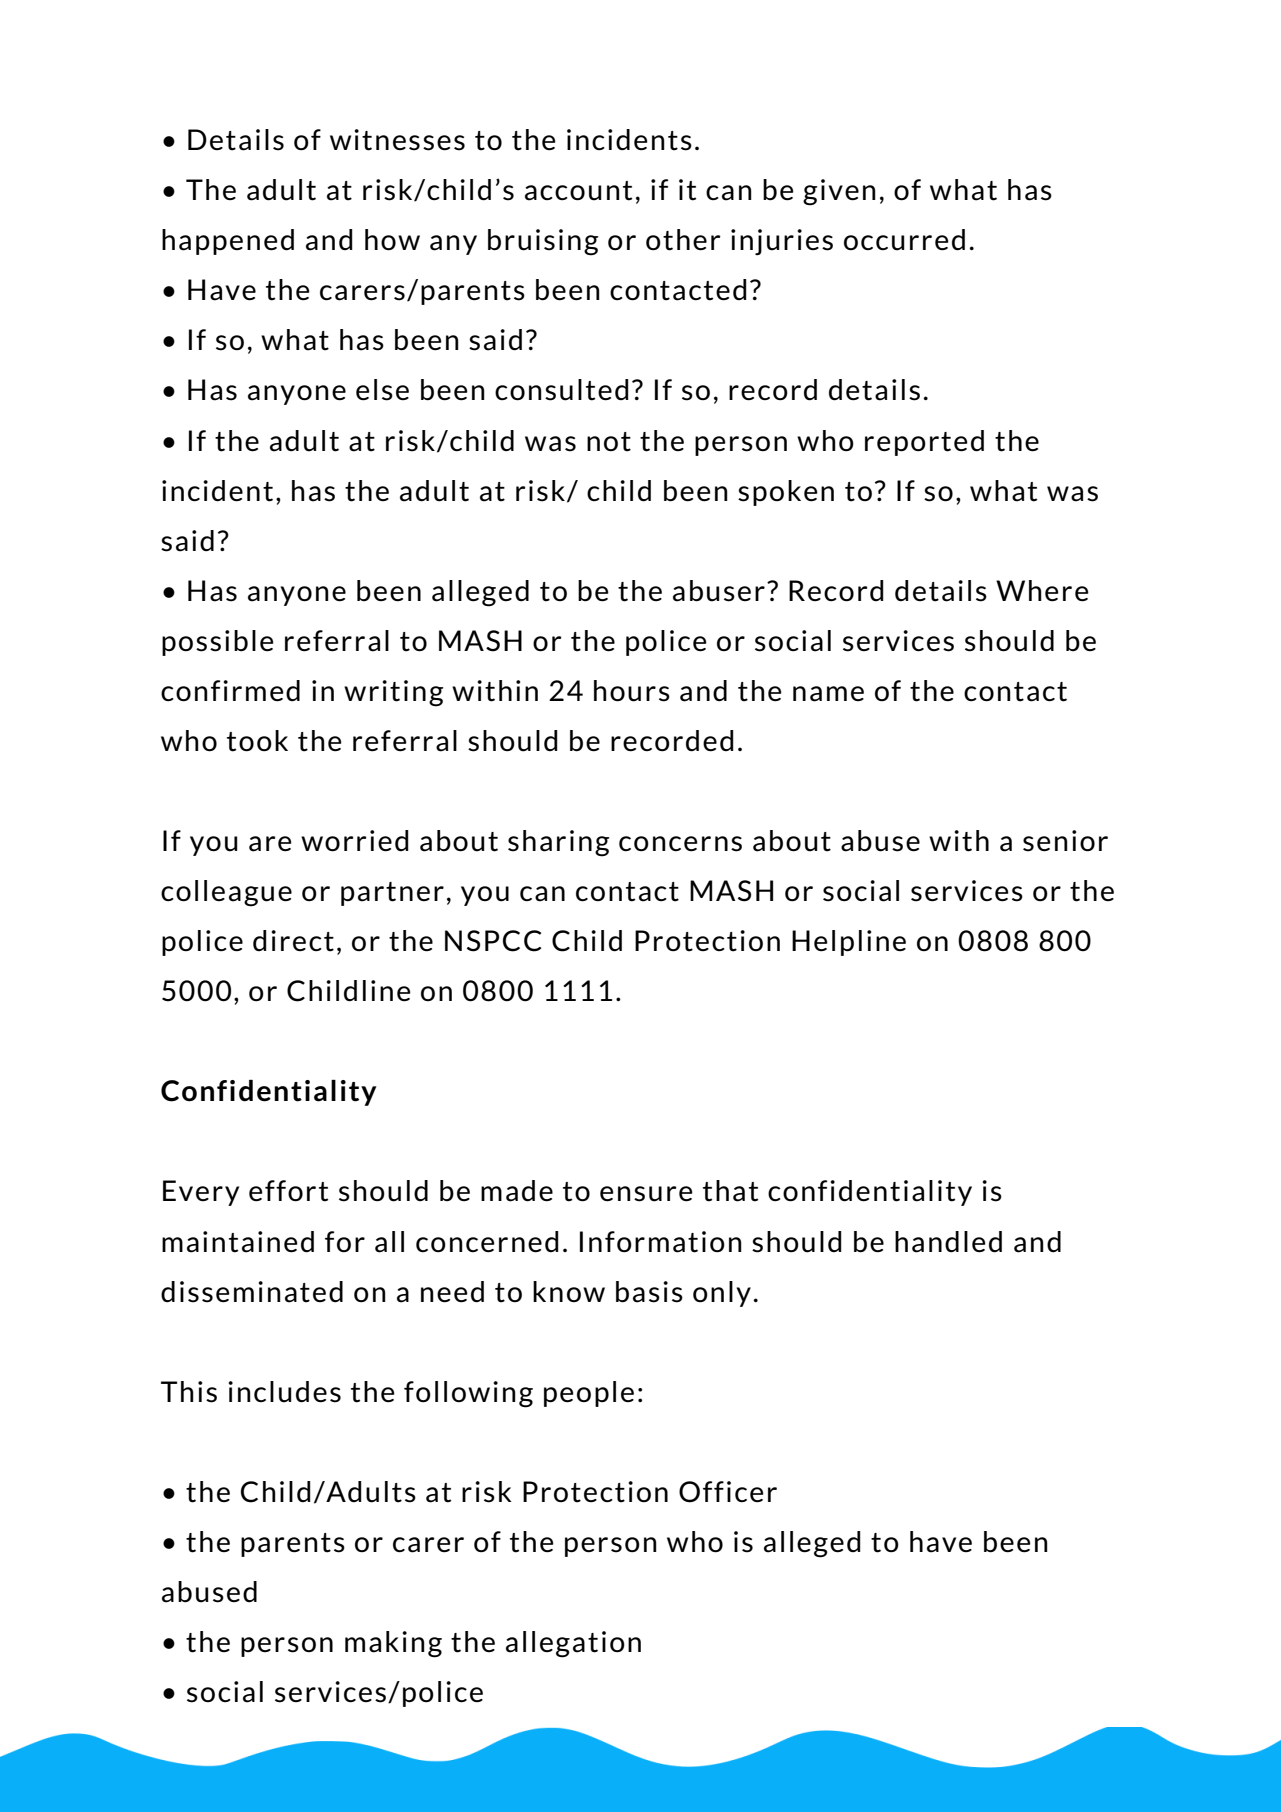  Describe the element at coordinates (680, 844) in the screenshot. I see `concerns` at that location.
